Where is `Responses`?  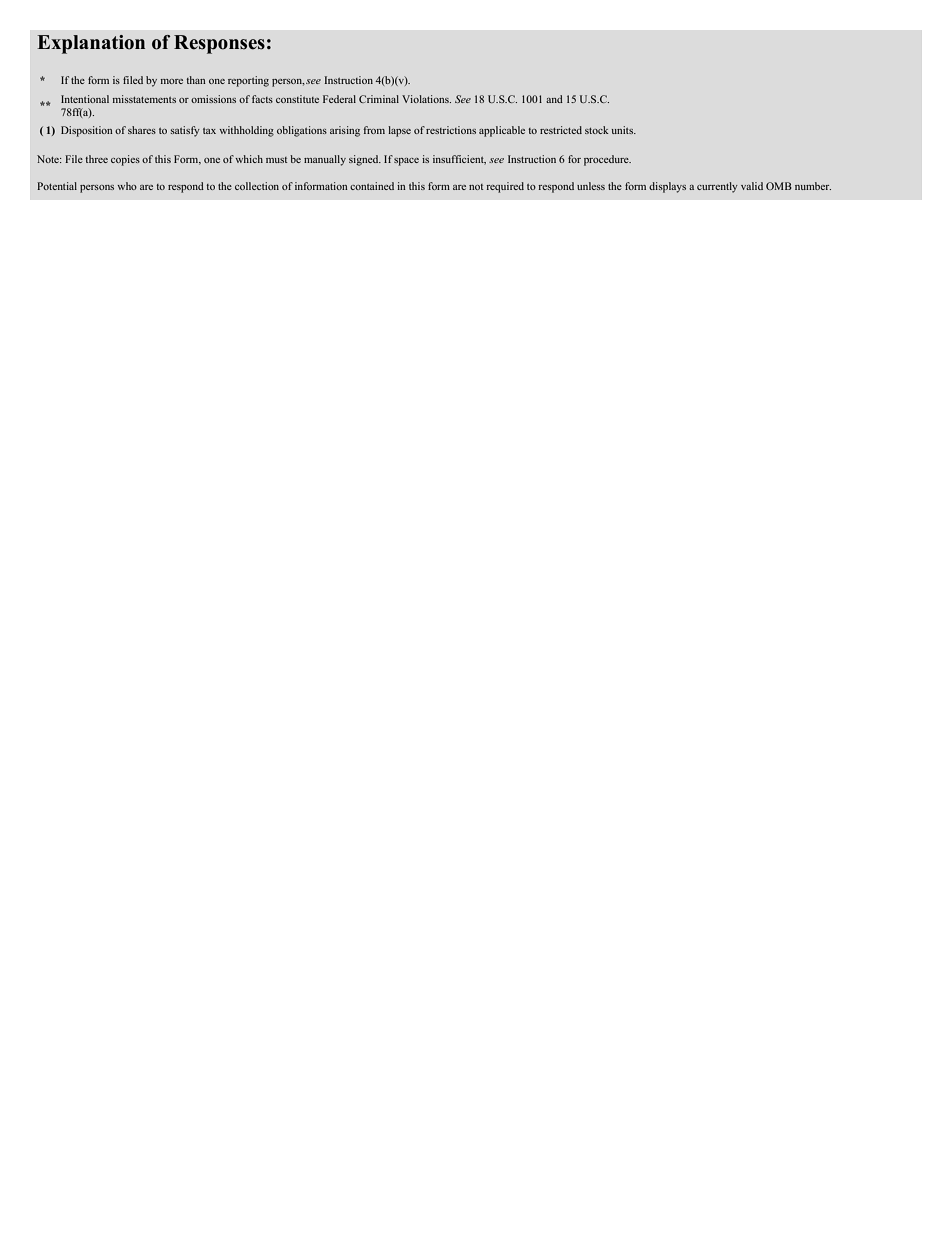
Responses is located at coordinates (219, 44).
